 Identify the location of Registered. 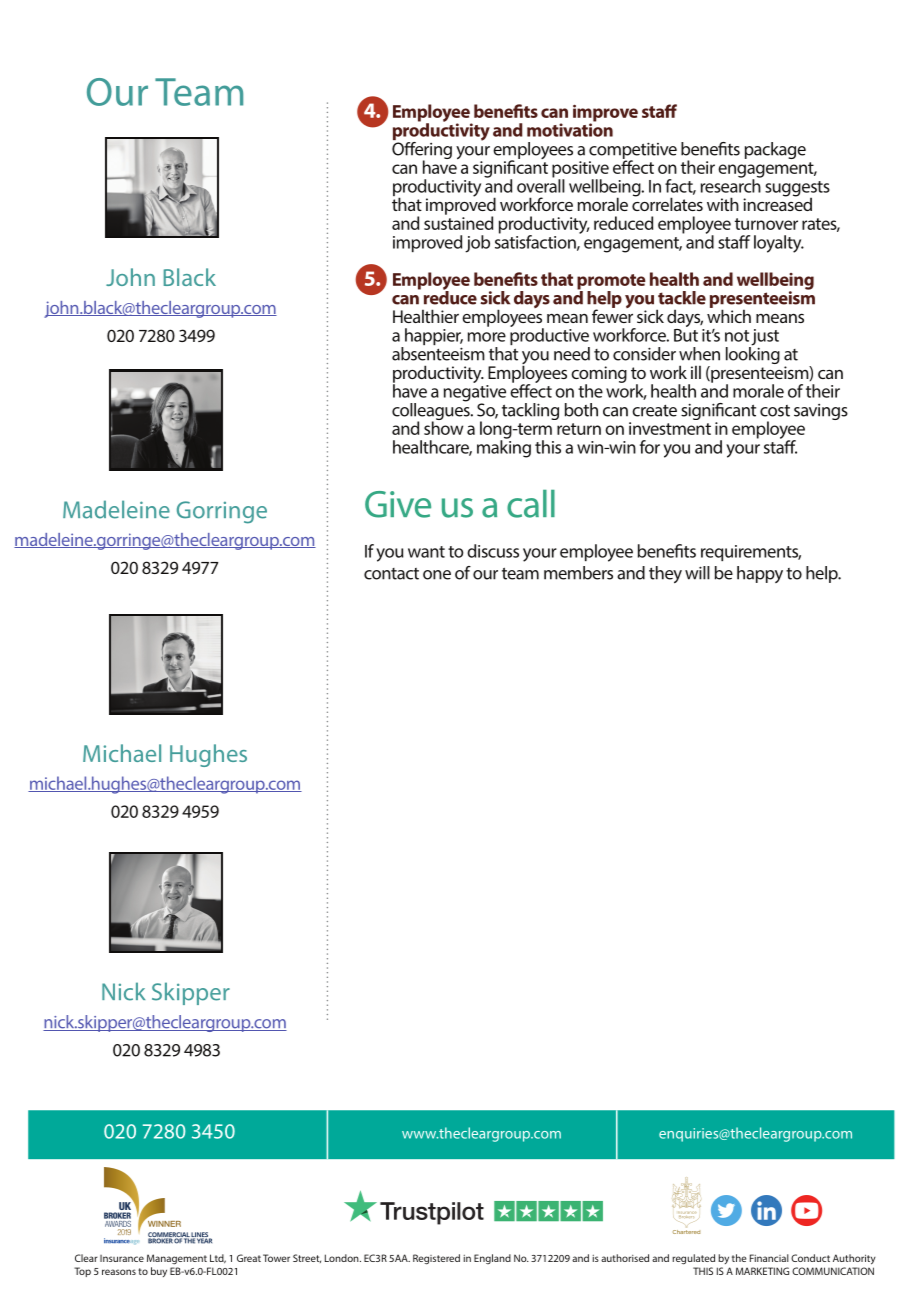
(436, 1259).
